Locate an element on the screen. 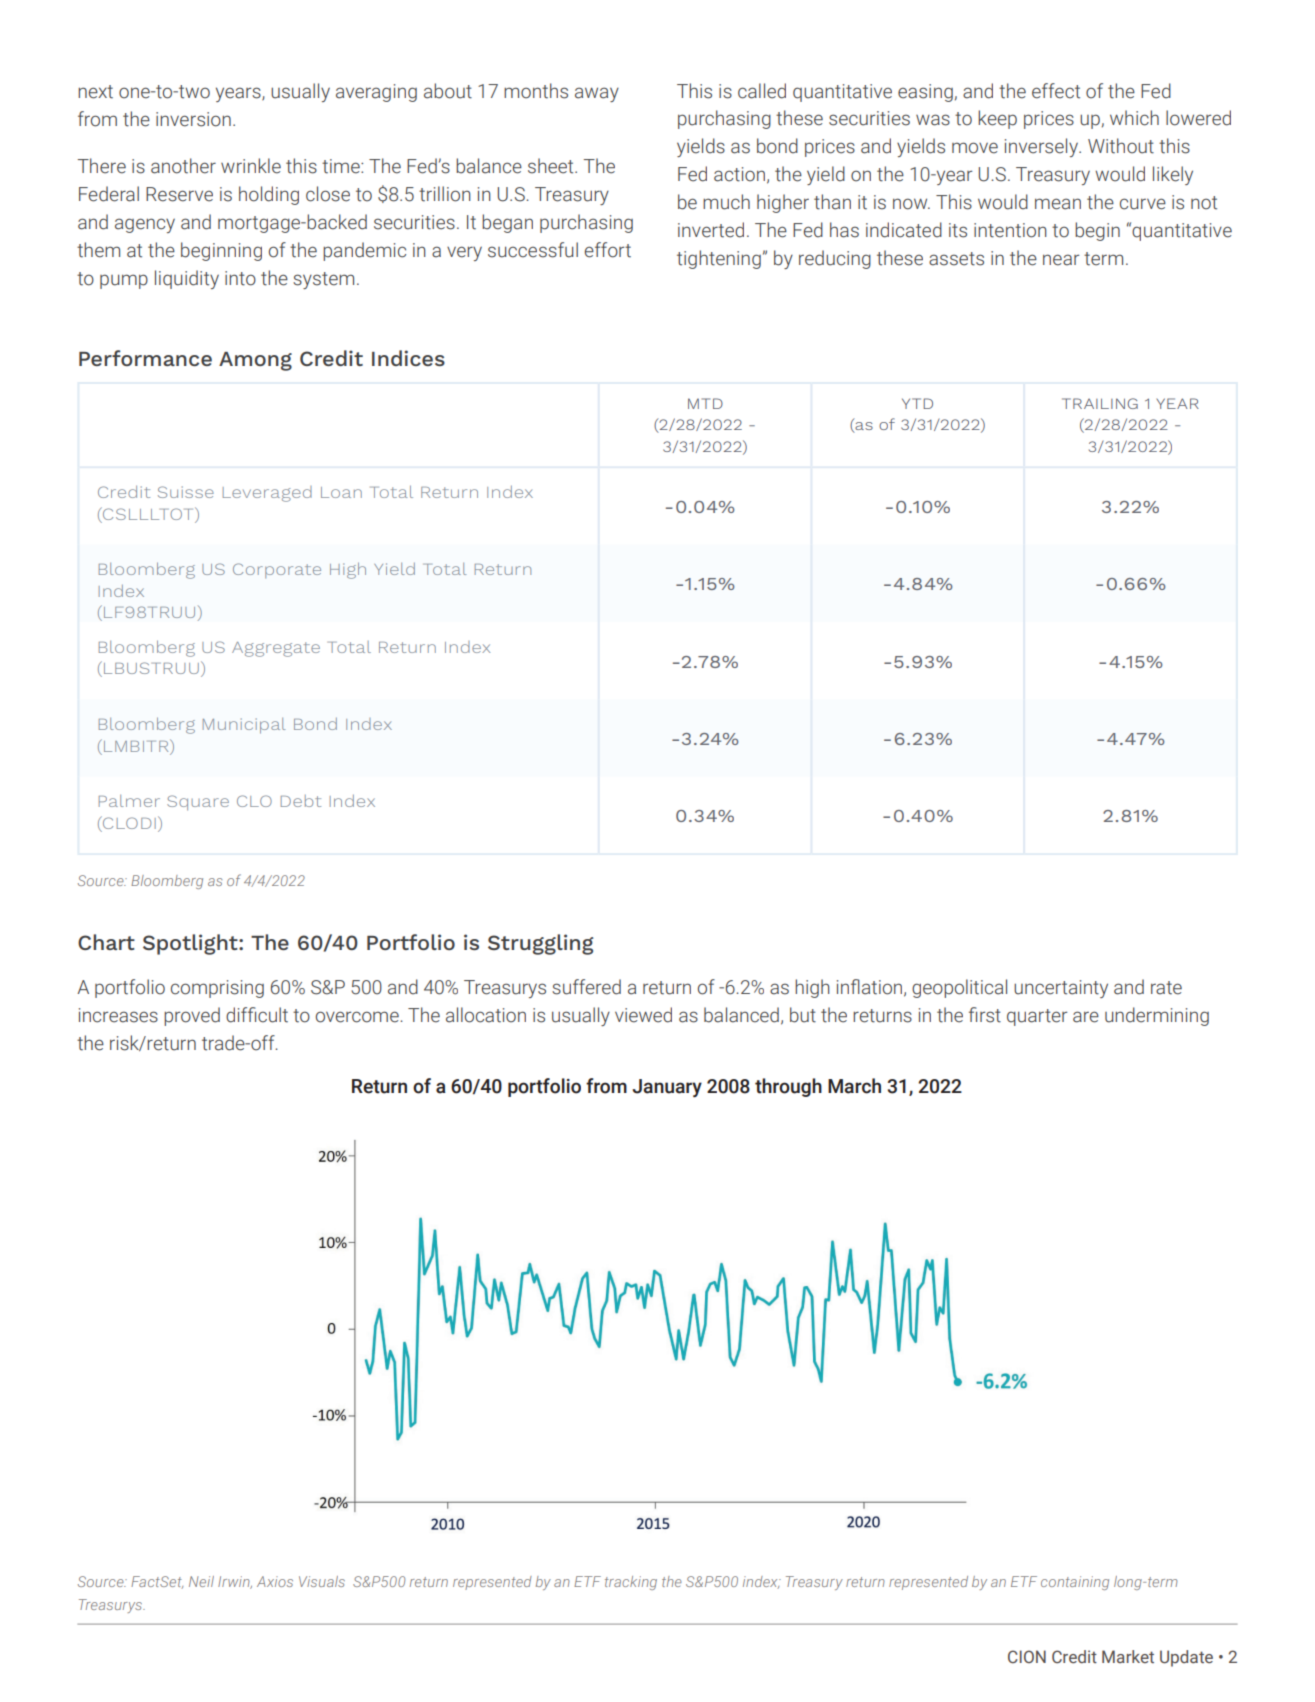 This screenshot has height=1702, width=1315. TRAILING is located at coordinates (1100, 403).
